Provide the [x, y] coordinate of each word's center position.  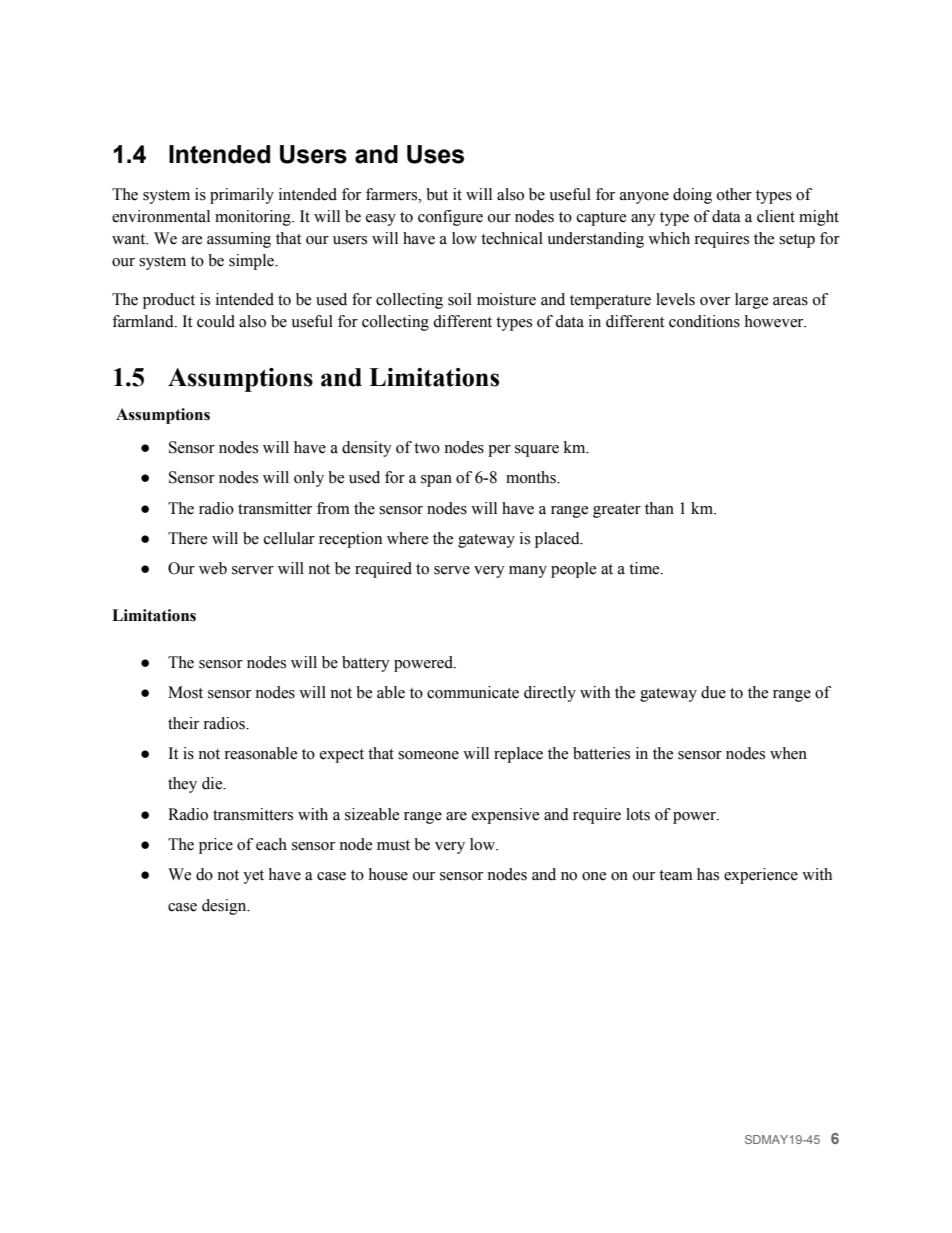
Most [185, 692]
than [659, 508]
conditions [704, 321]
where [407, 538]
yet [253, 877]
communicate [473, 692]
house [388, 874]
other [734, 194]
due [713, 692]
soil [460, 299]
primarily [242, 196]
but [437, 194]
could [216, 321]
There [187, 538]
